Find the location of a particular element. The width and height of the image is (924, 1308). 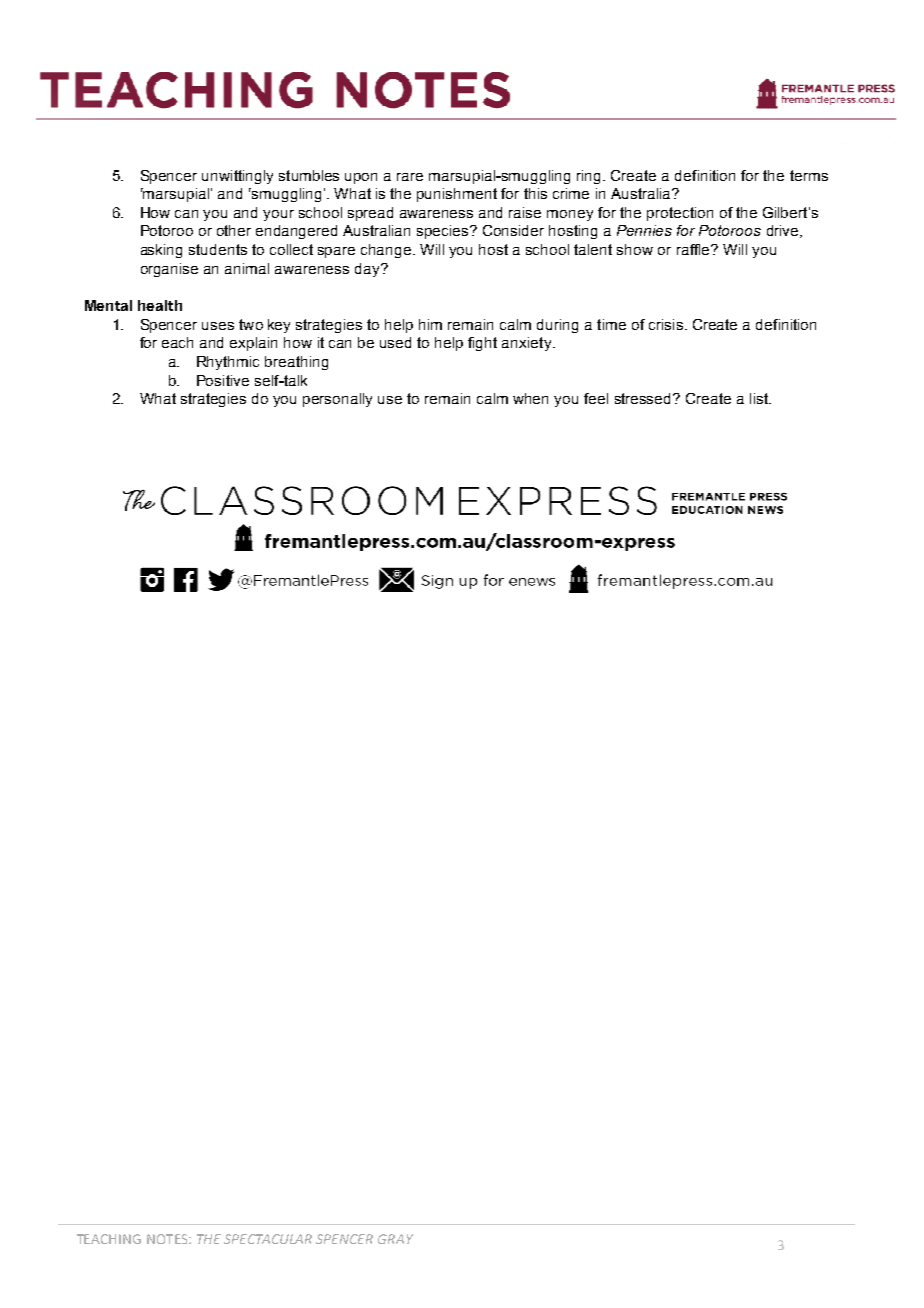

crisis is located at coordinates (666, 324).
